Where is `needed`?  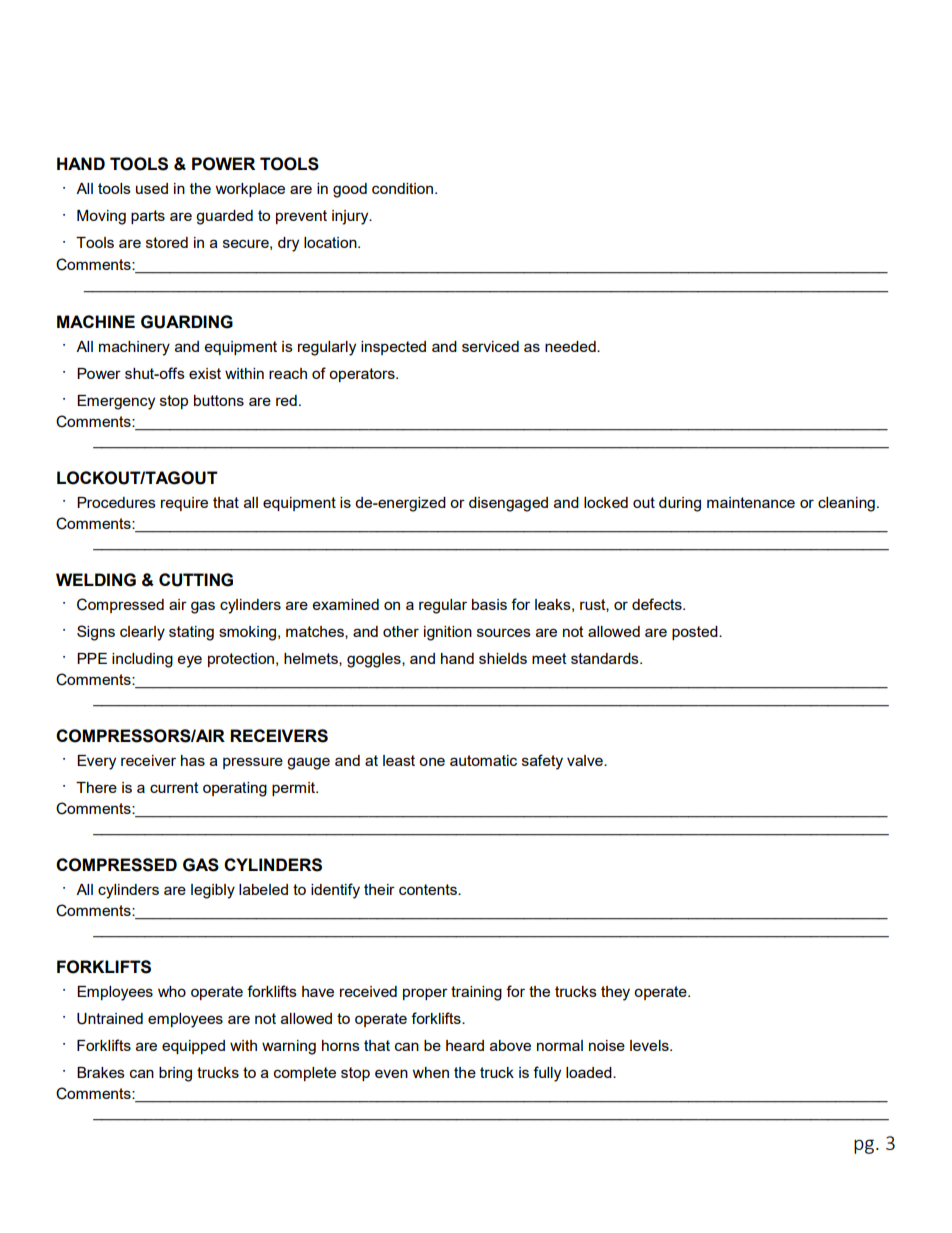
needed is located at coordinates (571, 346).
